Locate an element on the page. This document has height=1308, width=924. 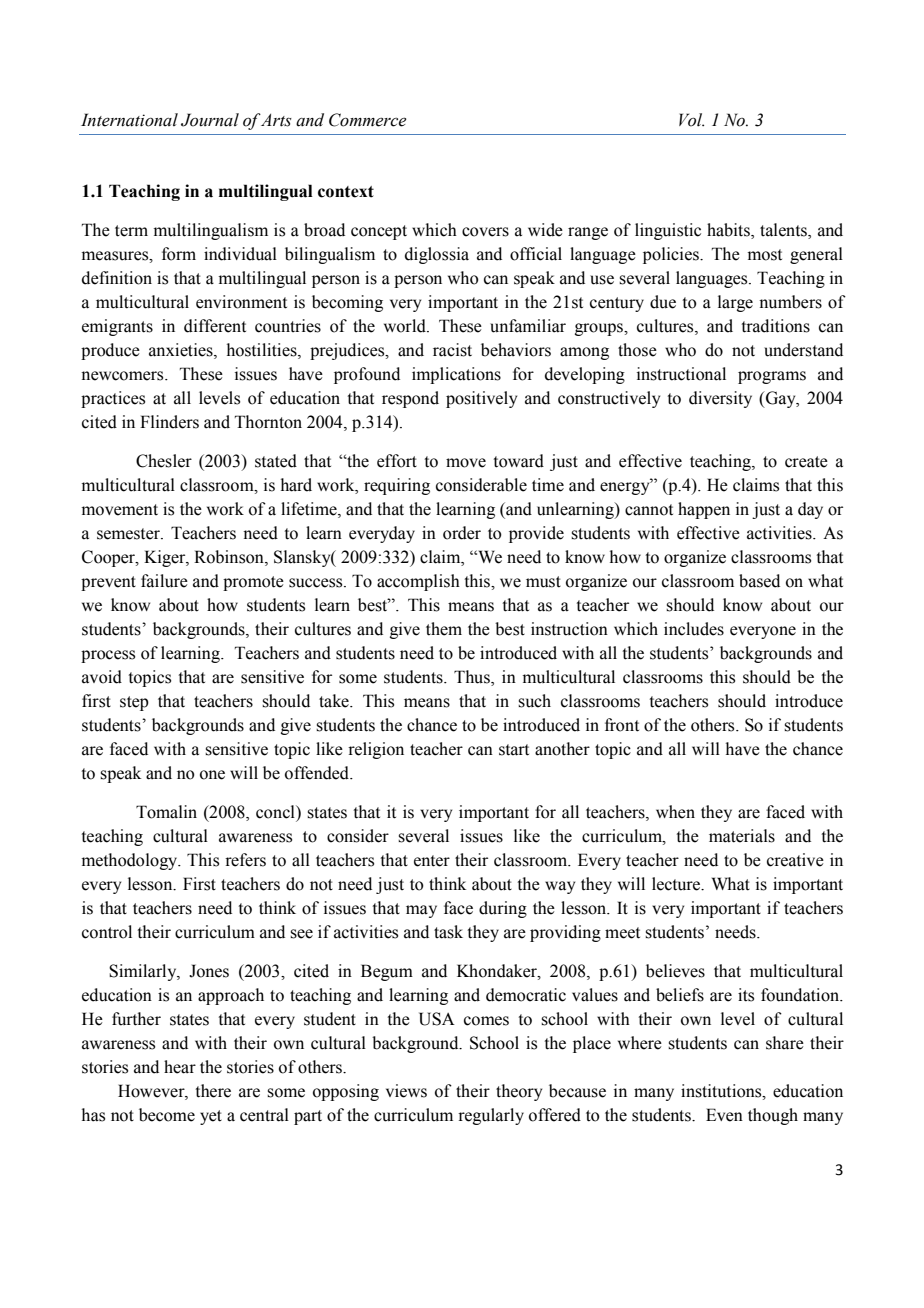
diversity is located at coordinates (720, 399).
